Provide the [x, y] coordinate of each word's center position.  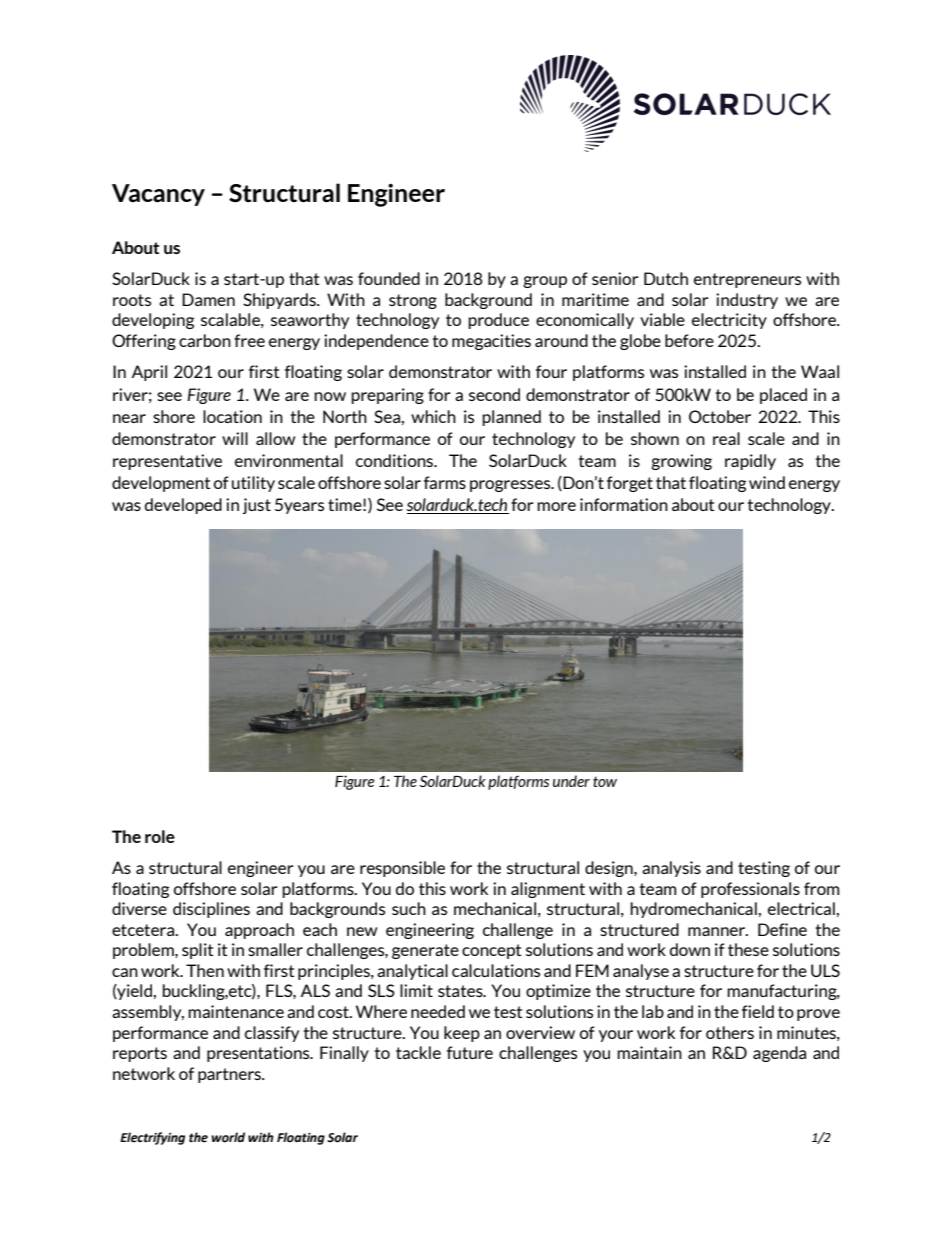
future [470, 1052]
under [571, 781]
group [545, 282]
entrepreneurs [747, 280]
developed [183, 506]
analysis [671, 869]
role [160, 836]
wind [767, 482]
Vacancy [158, 195]
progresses [511, 486]
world [228, 1137]
